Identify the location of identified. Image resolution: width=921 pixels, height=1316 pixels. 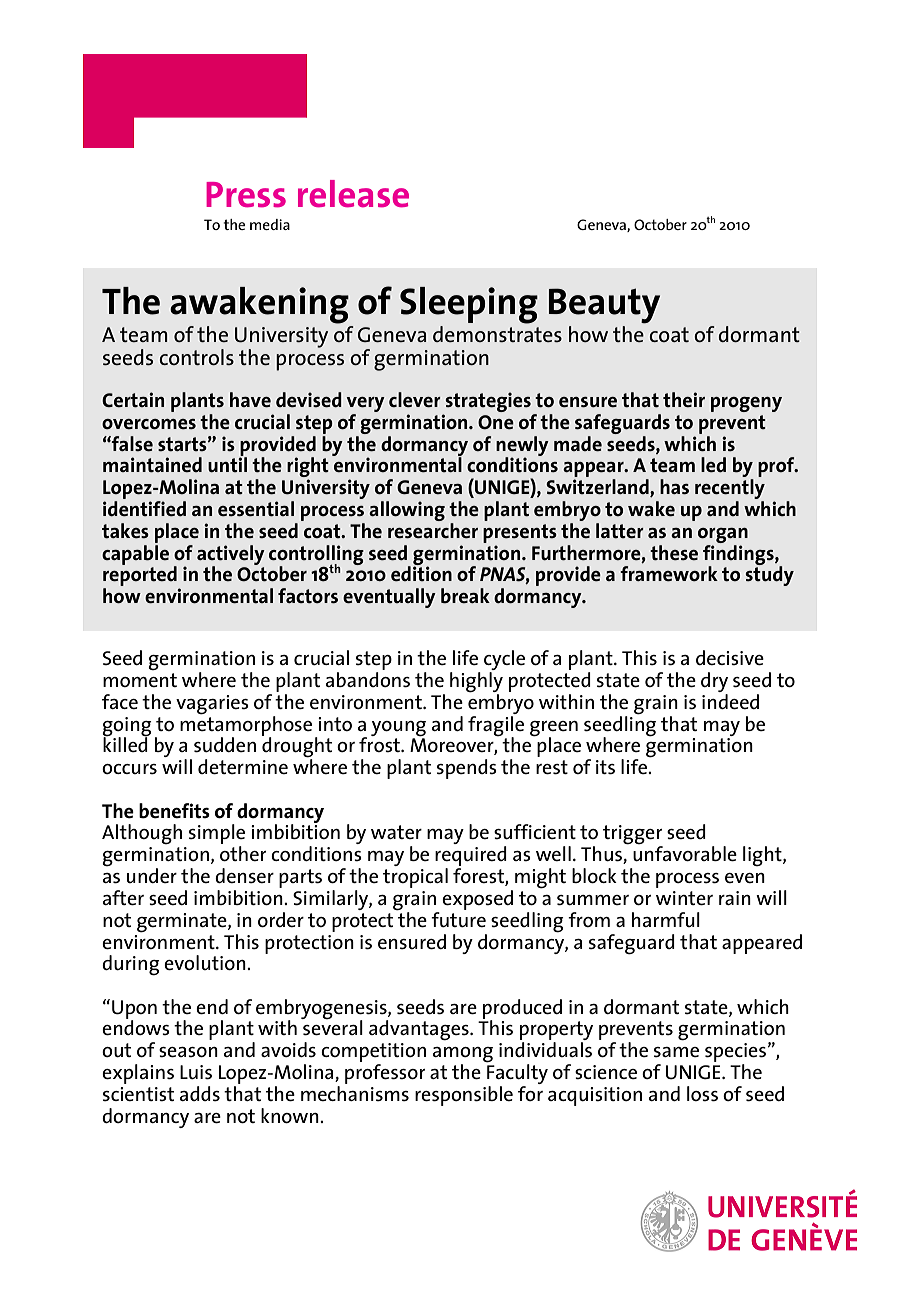
(144, 508).
